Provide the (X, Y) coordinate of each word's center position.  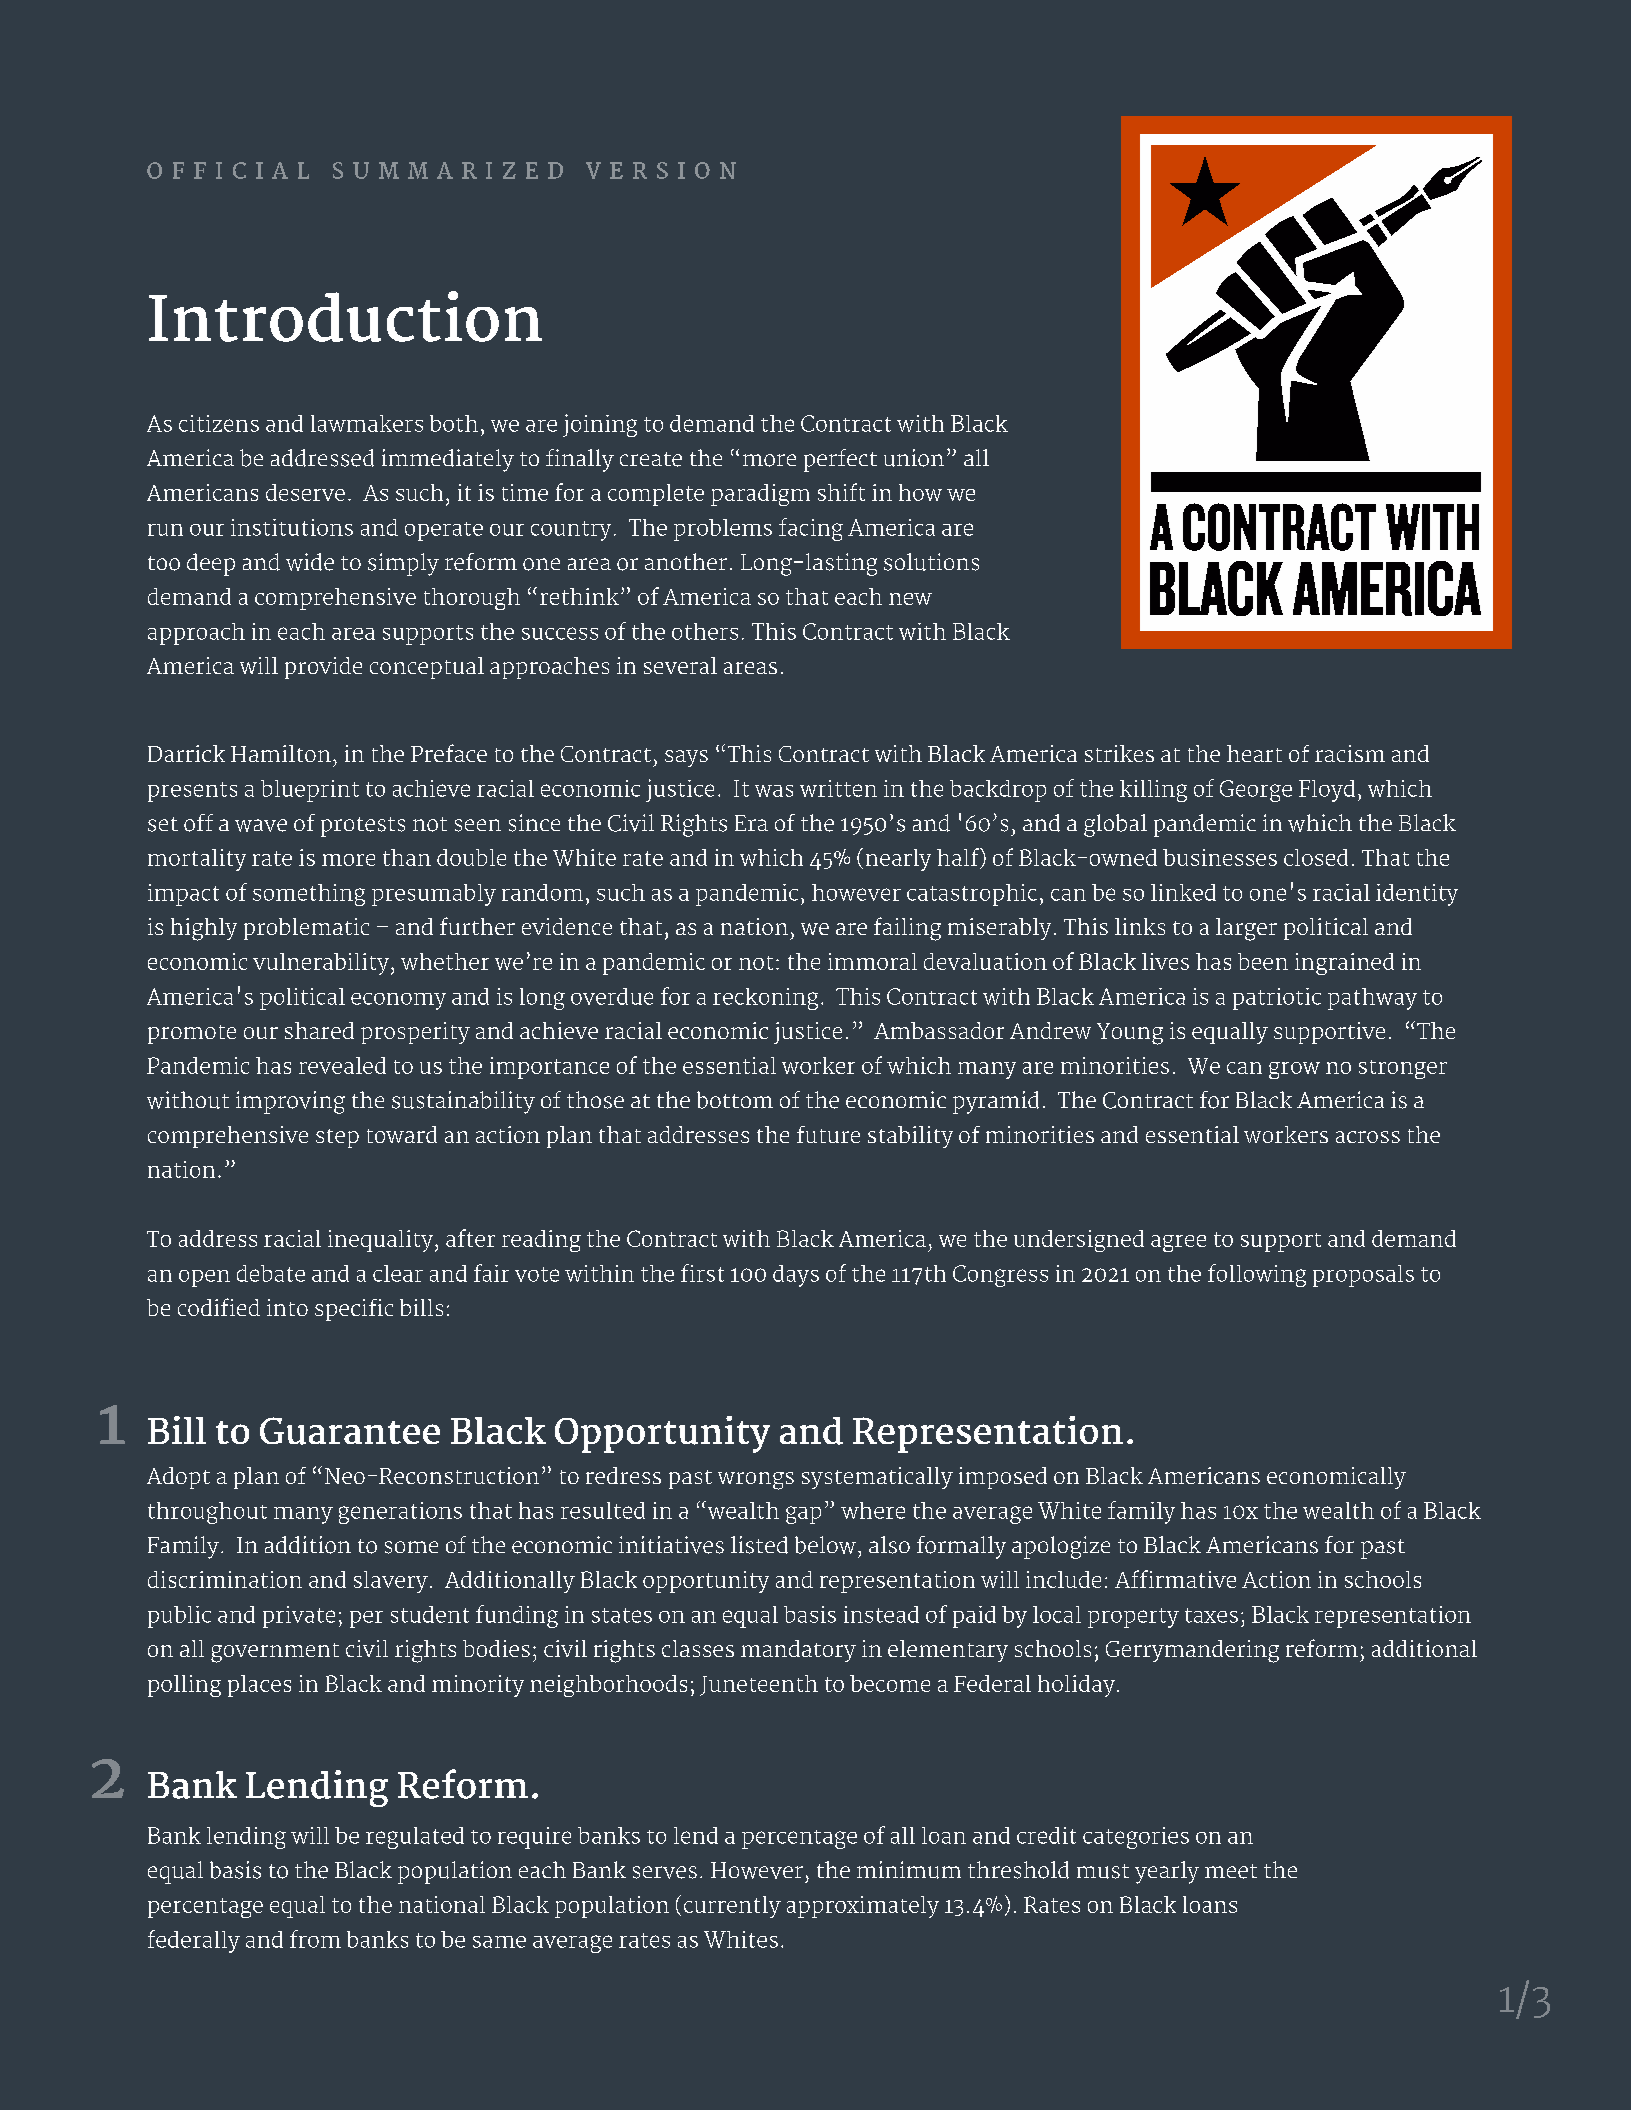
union (914, 458)
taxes (1211, 1615)
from (315, 1939)
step (337, 1138)
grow (1294, 1070)
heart (1254, 753)
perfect (840, 460)
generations (400, 1513)
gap (803, 1515)
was (774, 791)
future (828, 1134)
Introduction (345, 316)
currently (732, 1907)
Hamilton (281, 753)
